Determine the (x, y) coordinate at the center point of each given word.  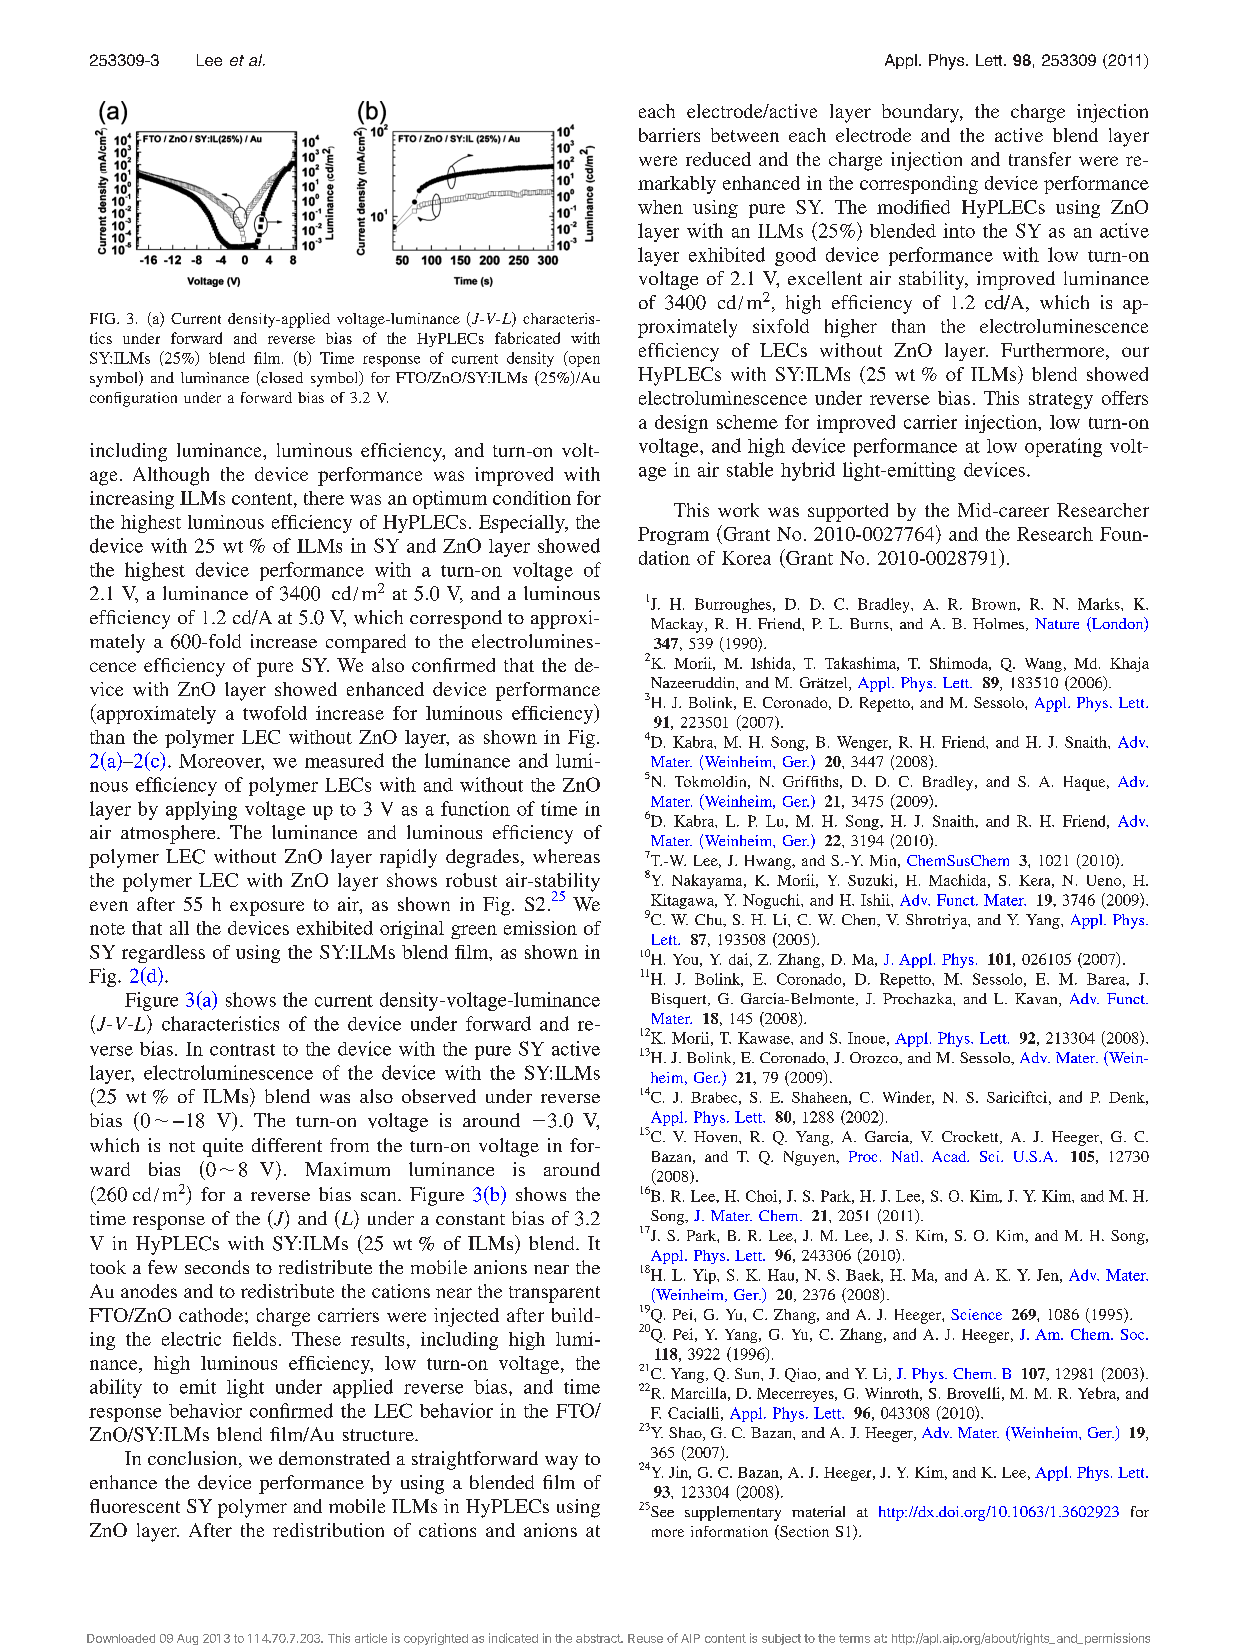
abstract (599, 1638)
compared (366, 643)
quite (223, 1147)
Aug (187, 1639)
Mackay (678, 625)
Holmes (1000, 624)
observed (439, 1096)
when (660, 207)
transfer (1040, 159)
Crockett (971, 1137)
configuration (133, 399)
